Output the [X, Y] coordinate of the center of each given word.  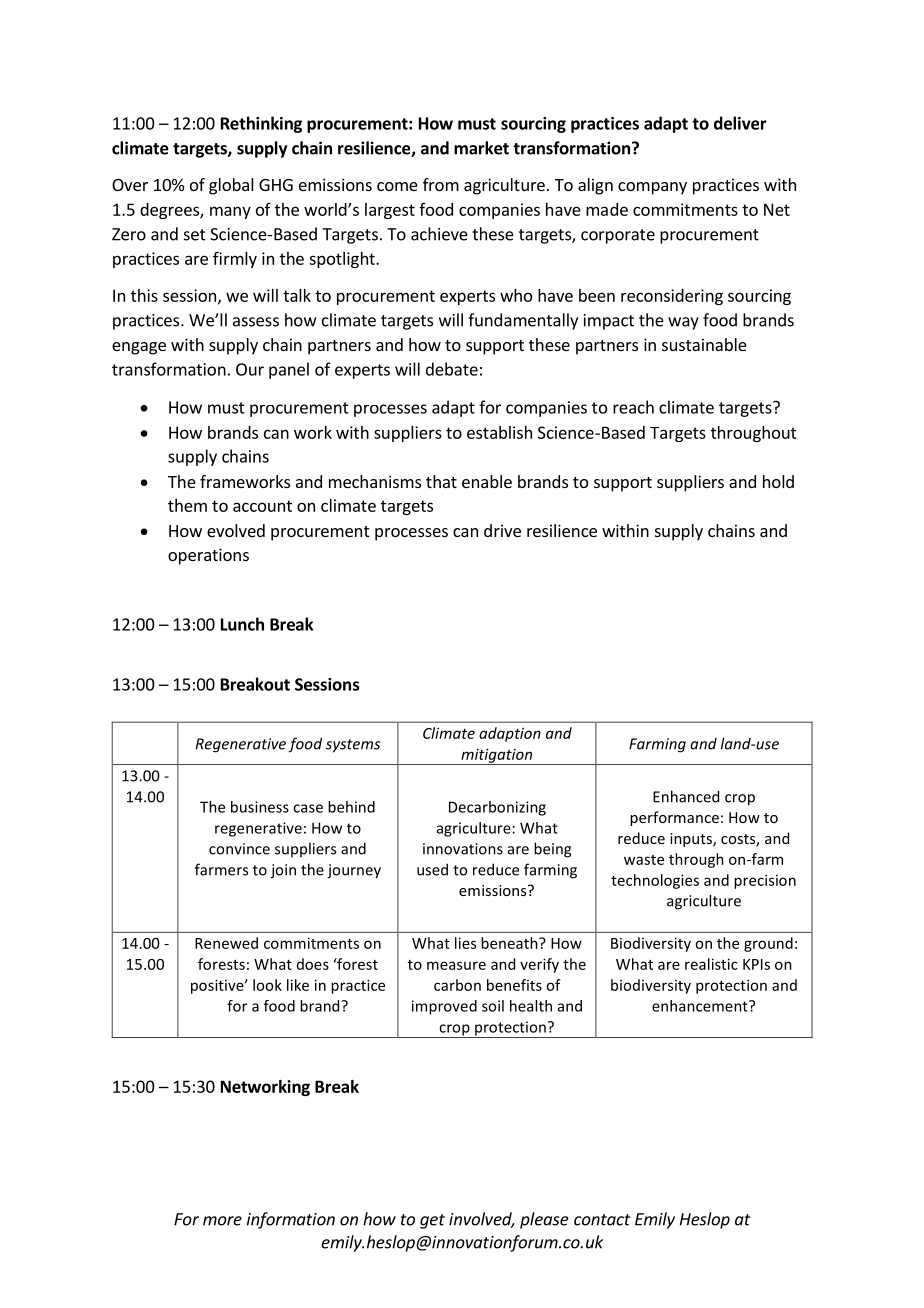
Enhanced [686, 796]
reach [633, 407]
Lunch [242, 624]
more [222, 1221]
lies [465, 943]
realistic [711, 964]
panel [289, 370]
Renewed [226, 943]
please [544, 1220]
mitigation [497, 756]
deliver [740, 123]
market [481, 148]
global [231, 186]
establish [499, 432]
